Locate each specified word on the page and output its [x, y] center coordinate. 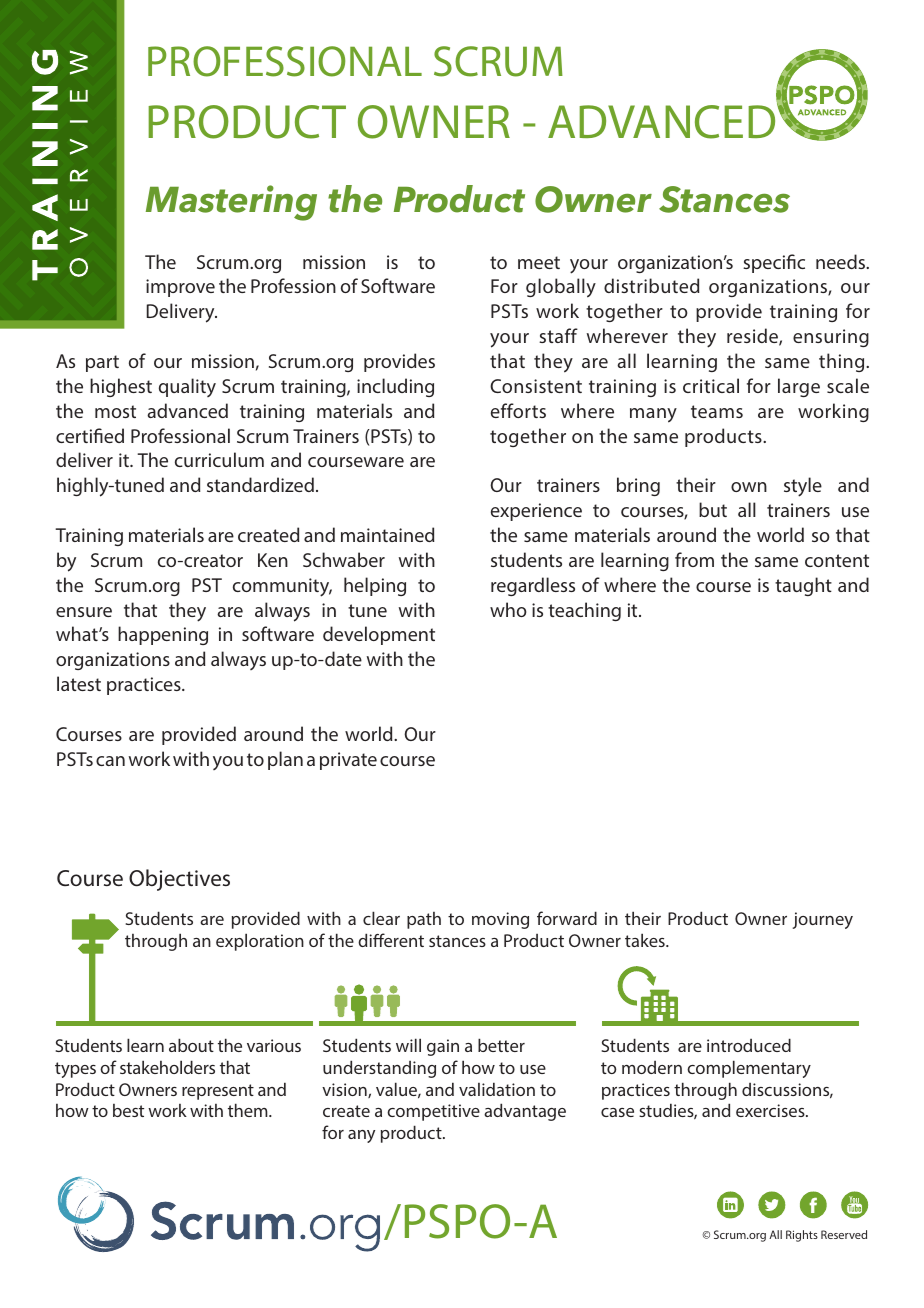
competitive [433, 1112]
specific [774, 263]
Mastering [231, 203]
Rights [802, 1236]
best [128, 1110]
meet [539, 262]
